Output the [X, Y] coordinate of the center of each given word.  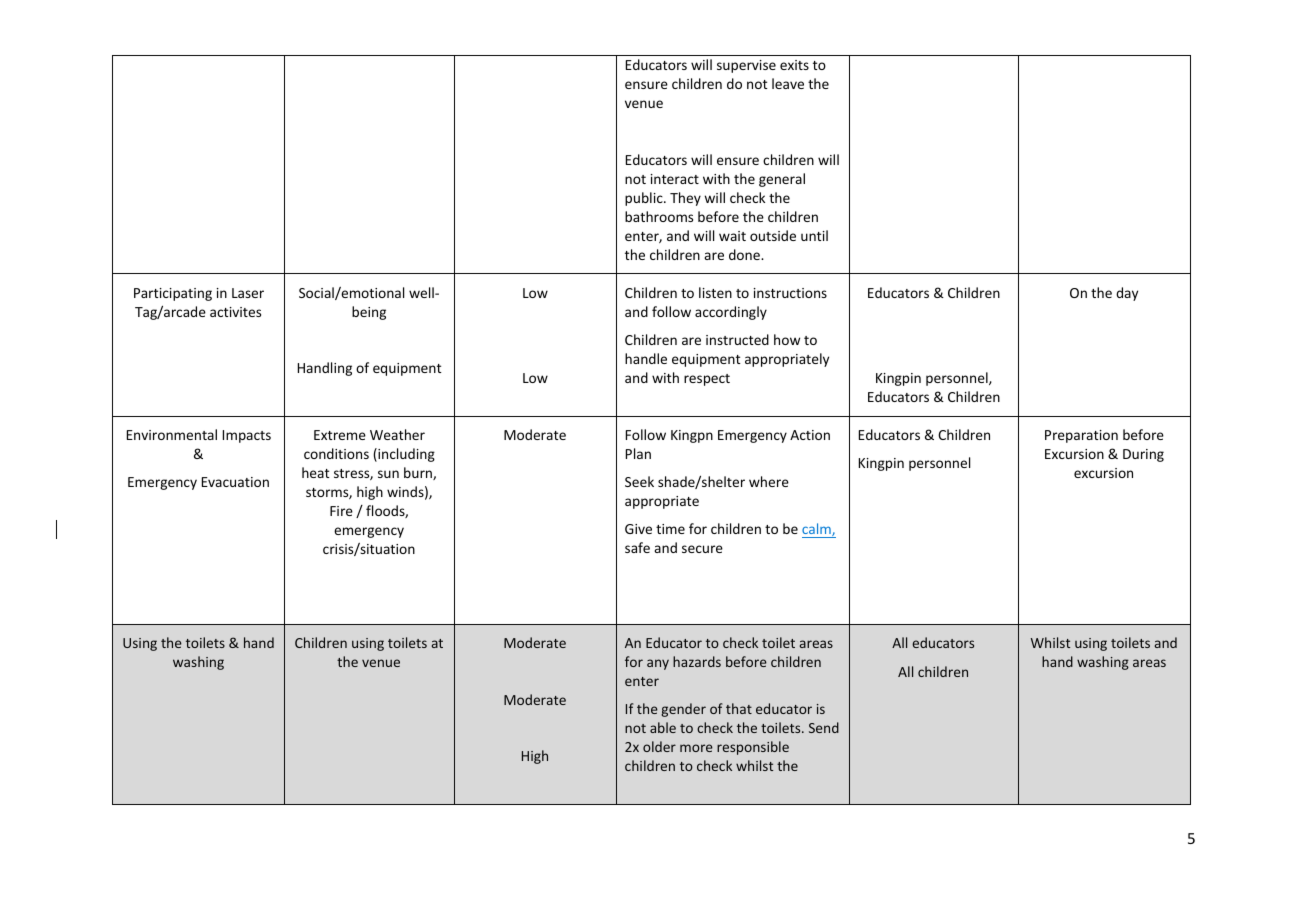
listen [715, 292]
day [1127, 294]
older [659, 746]
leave [788, 83]
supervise [746, 66]
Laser [248, 293]
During [1143, 455]
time [670, 529]
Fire [341, 511]
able [663, 727]
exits [794, 65]
